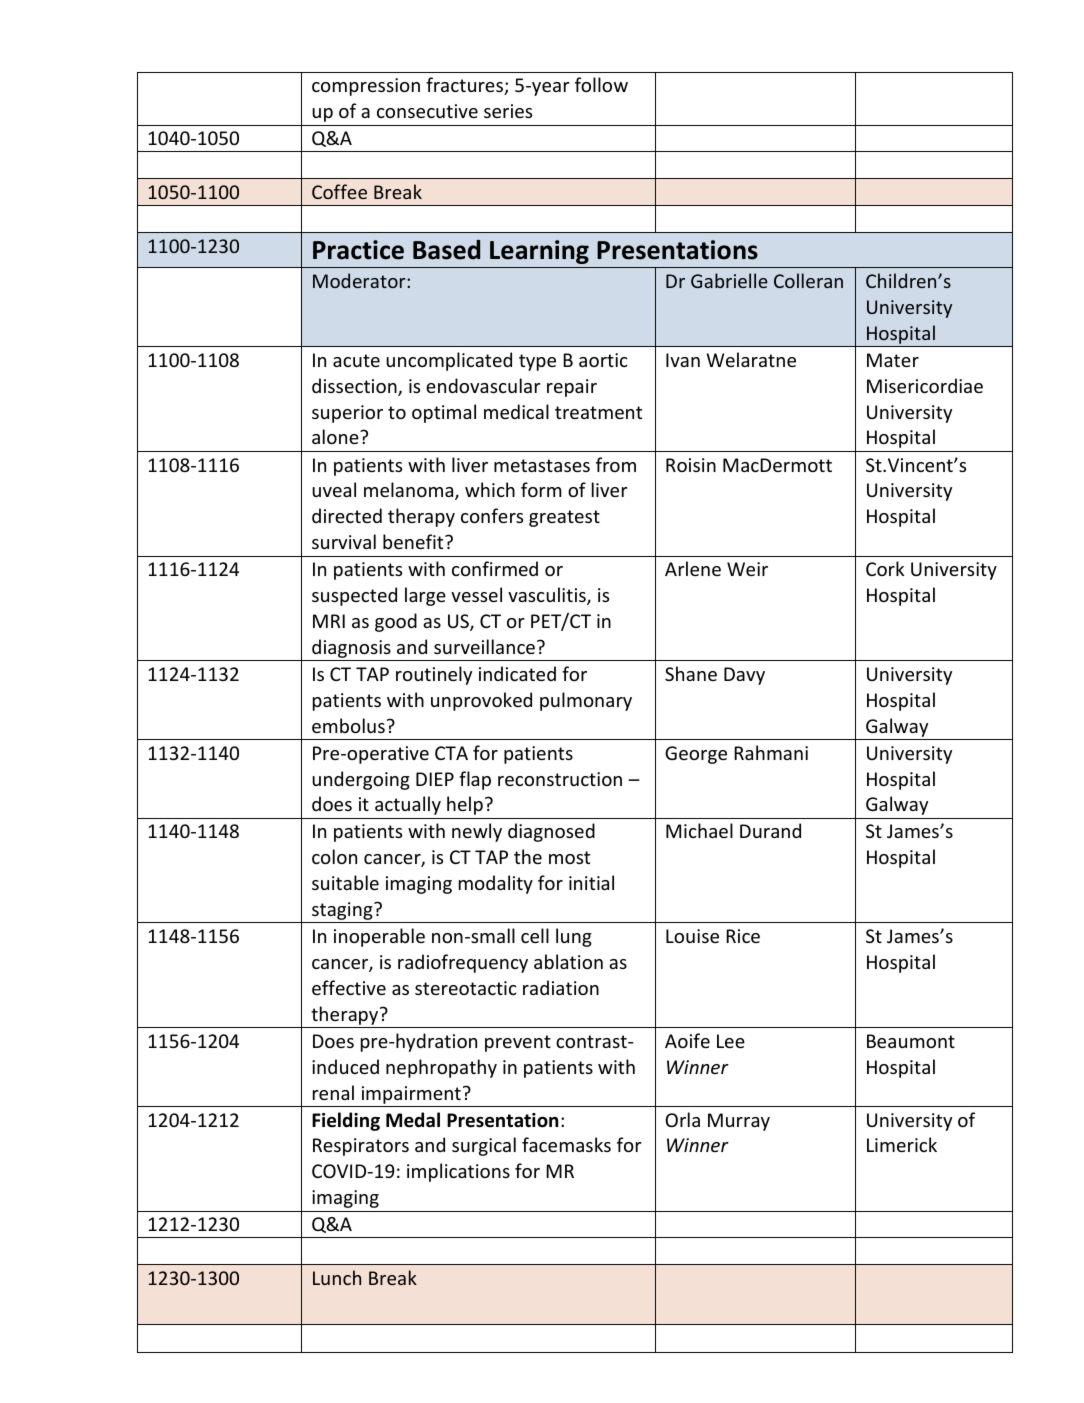 The image size is (1084, 1403). I want to click on melanoma, so click(410, 491).
